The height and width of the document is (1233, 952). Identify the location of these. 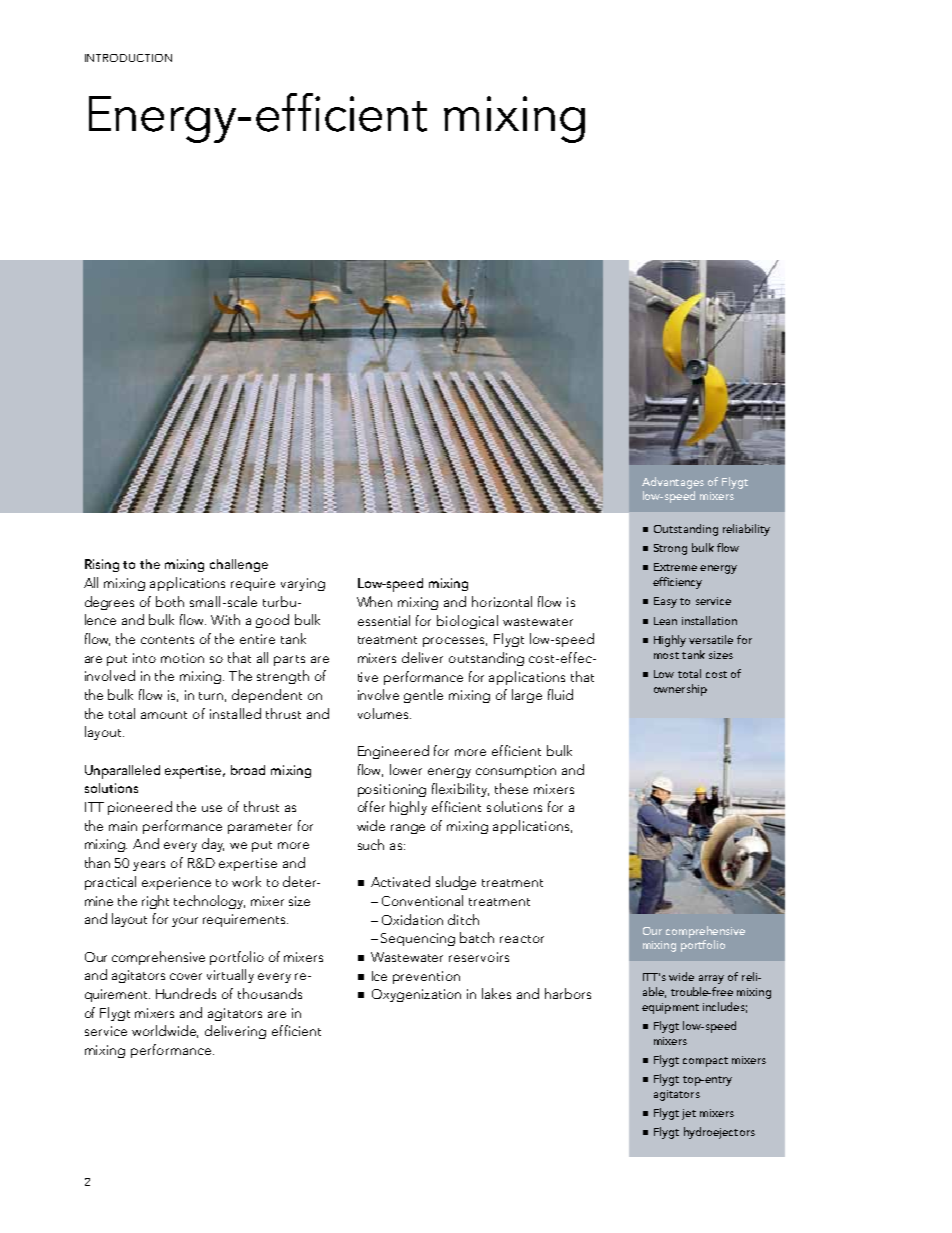
(511, 788).
